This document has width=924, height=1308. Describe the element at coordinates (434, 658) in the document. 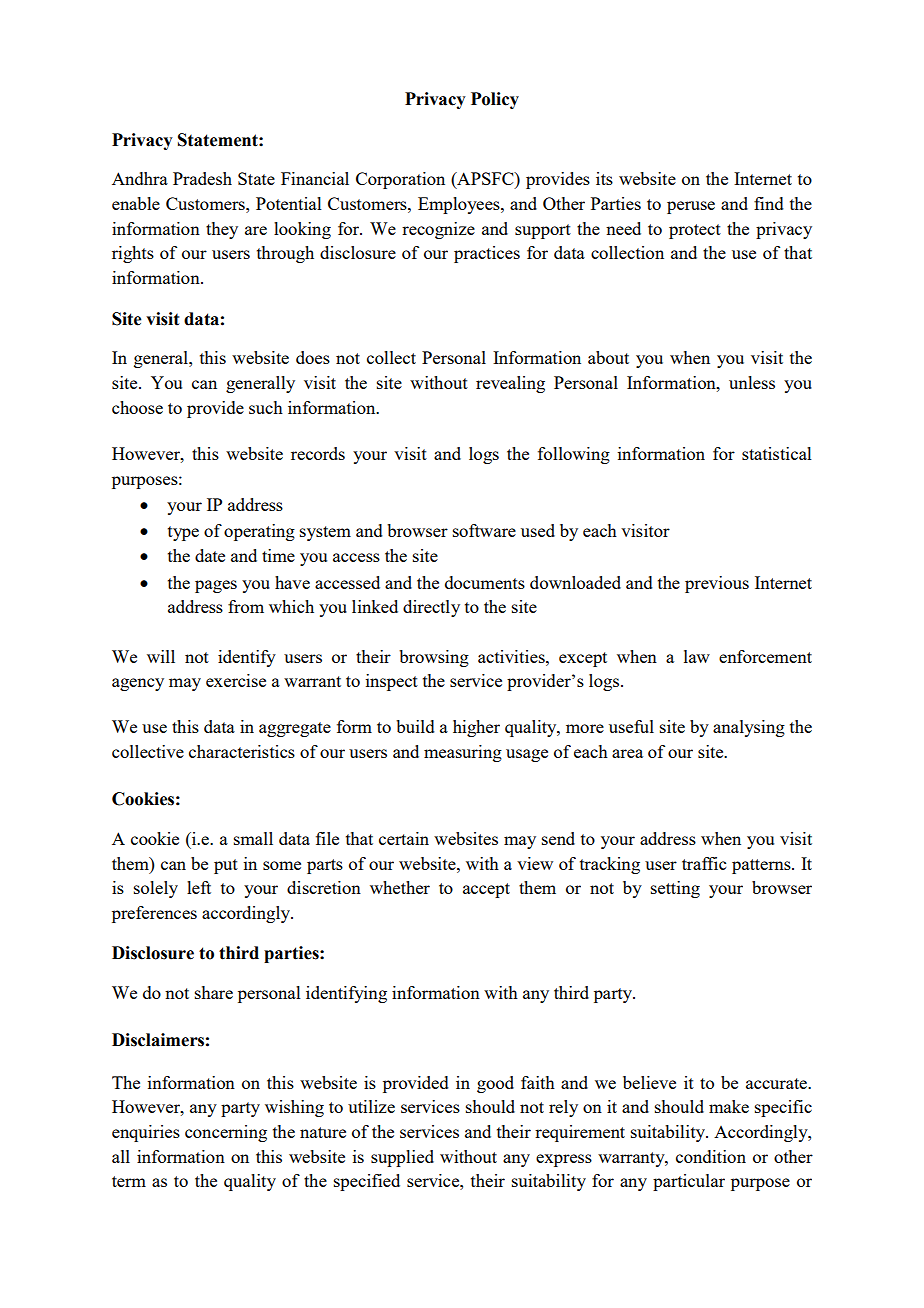

I see `browsing` at that location.
